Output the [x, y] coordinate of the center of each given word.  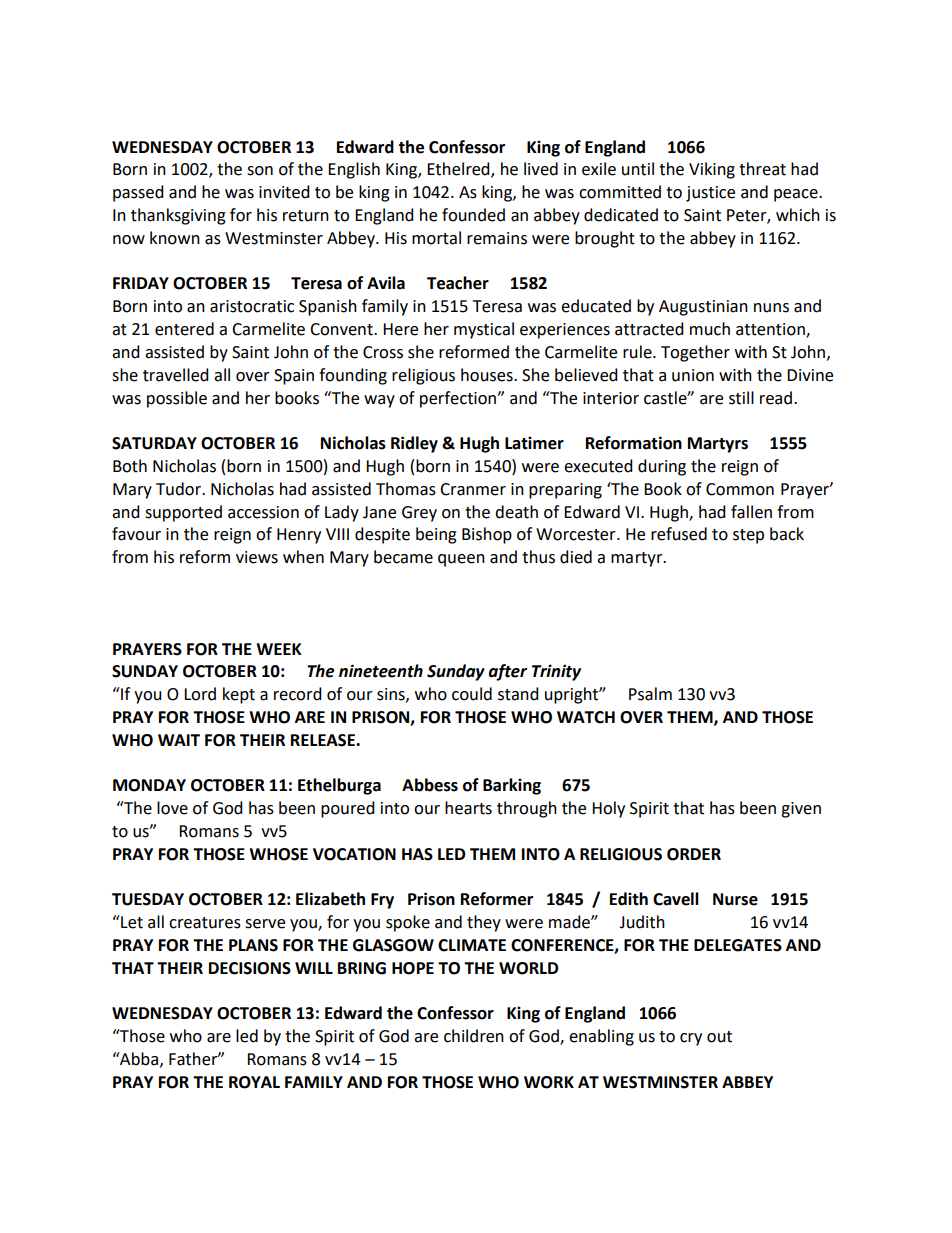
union [693, 375]
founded [473, 215]
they [484, 923]
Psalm [650, 694]
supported [183, 513]
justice [710, 194]
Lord [200, 694]
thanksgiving [178, 216]
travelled [176, 375]
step [748, 536]
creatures [205, 923]
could [472, 694]
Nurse [735, 899]
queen [461, 560]
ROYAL [254, 1082]
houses [488, 375]
